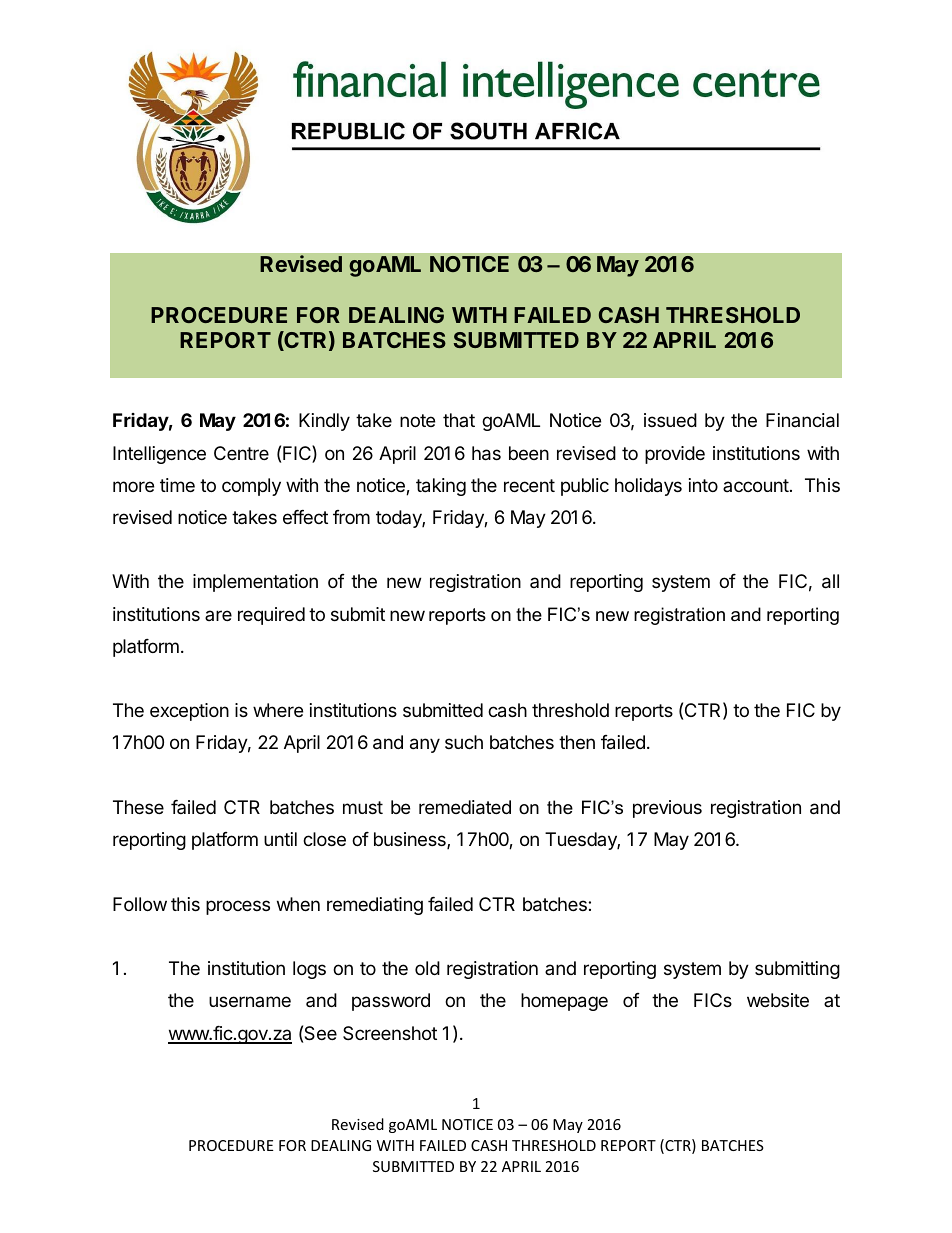 The height and width of the page is (1233, 952). Describe the element at coordinates (250, 1001) in the page. I see `username` at that location.
